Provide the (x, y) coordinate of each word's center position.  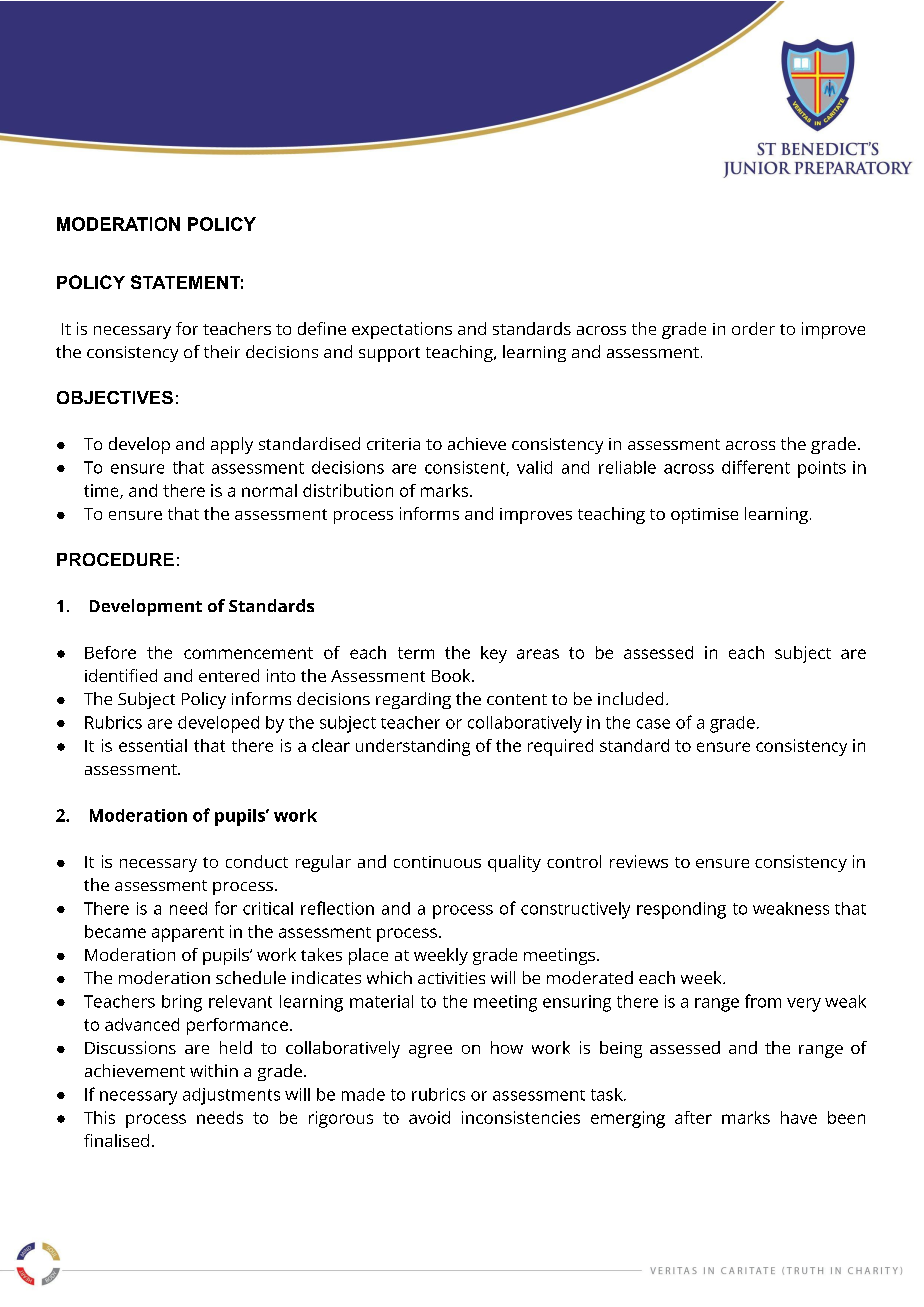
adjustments (231, 1096)
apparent (188, 934)
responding (681, 910)
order (753, 328)
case (653, 724)
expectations (402, 330)
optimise (704, 516)
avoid (429, 1117)
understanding (413, 747)
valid (534, 467)
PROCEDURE (115, 559)
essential (153, 745)
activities (451, 978)
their (222, 351)
